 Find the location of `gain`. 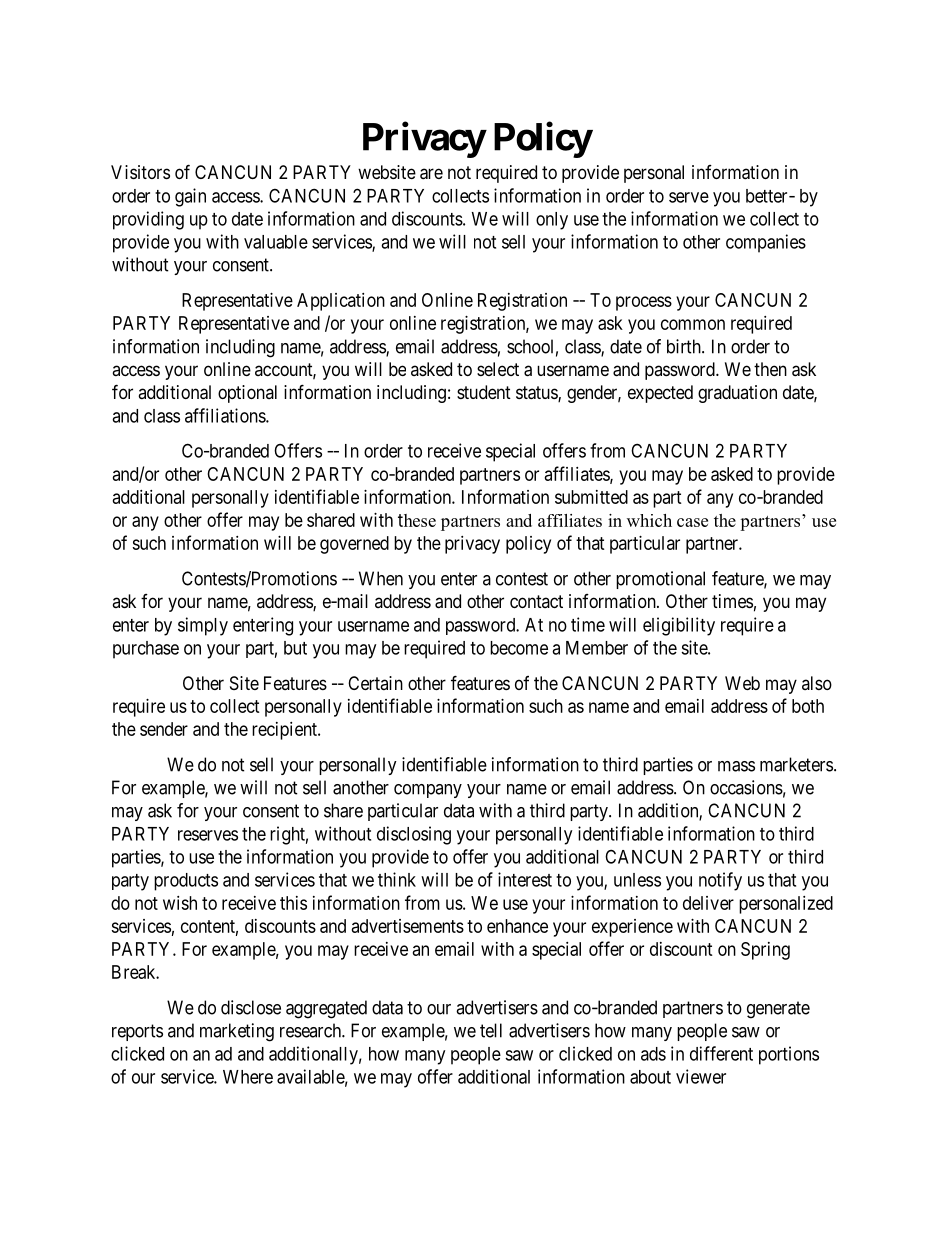

gain is located at coordinates (190, 197).
